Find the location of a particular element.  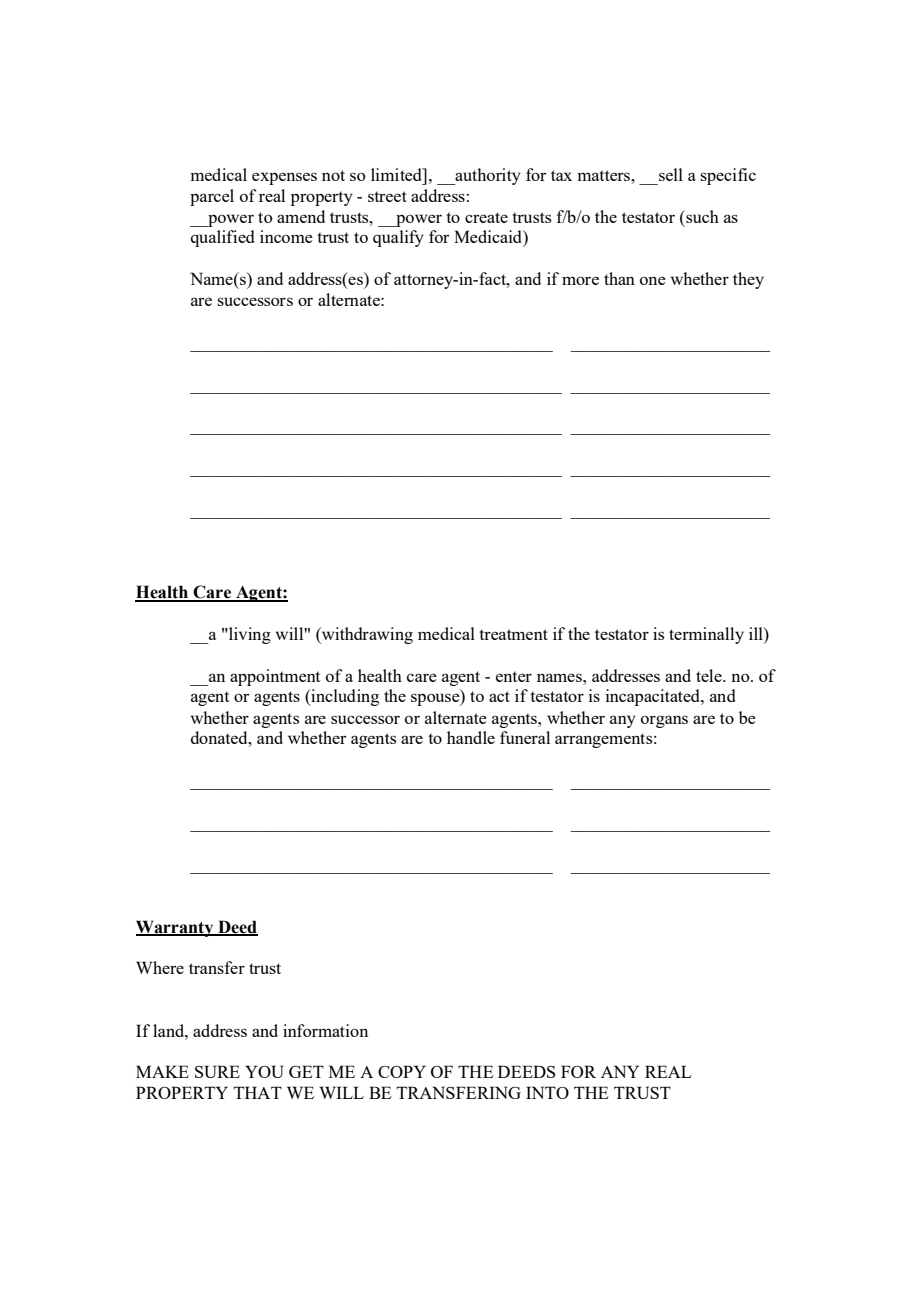

handle is located at coordinates (471, 737).
